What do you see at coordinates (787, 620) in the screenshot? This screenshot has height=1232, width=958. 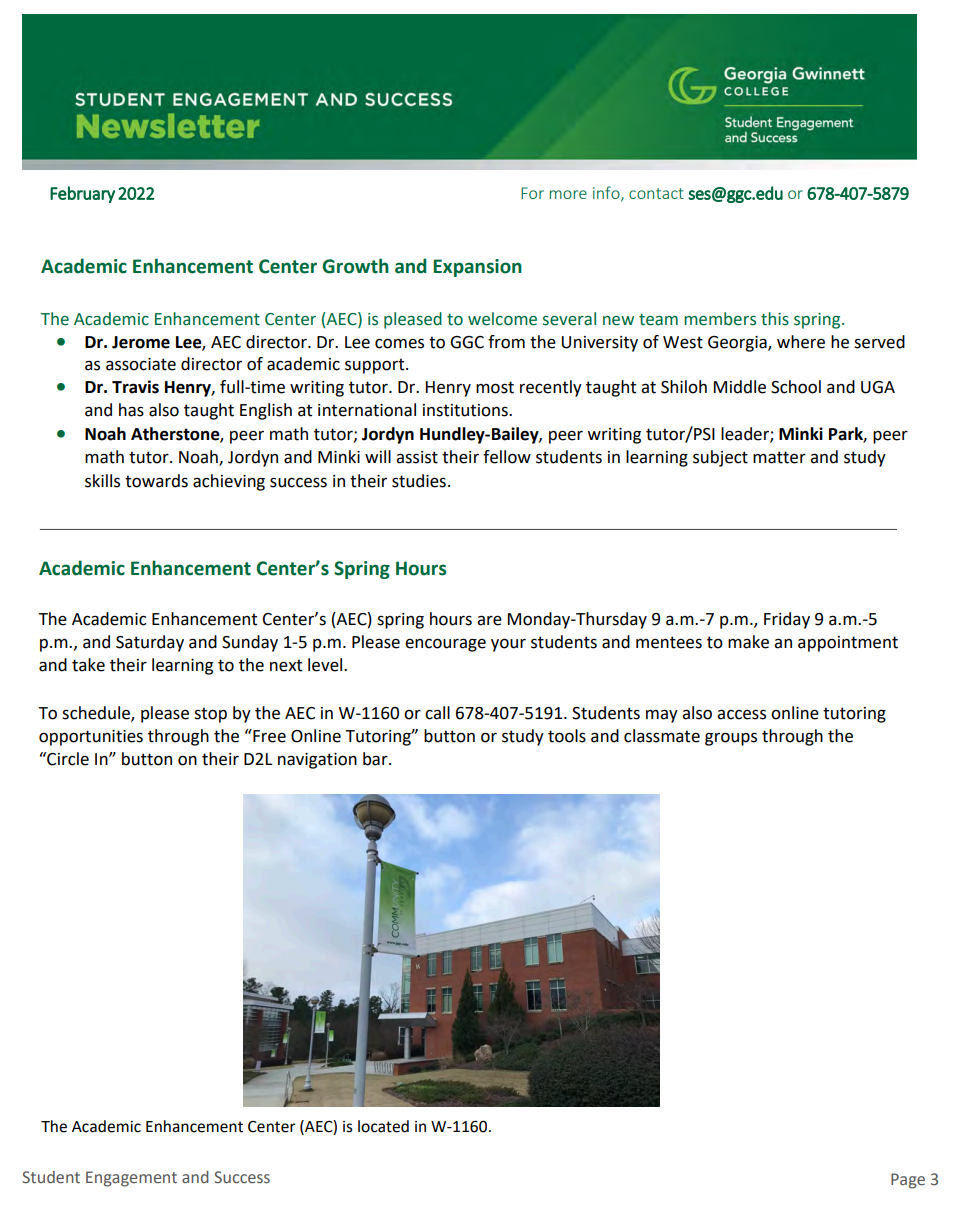 I see `Friday` at bounding box center [787, 620].
